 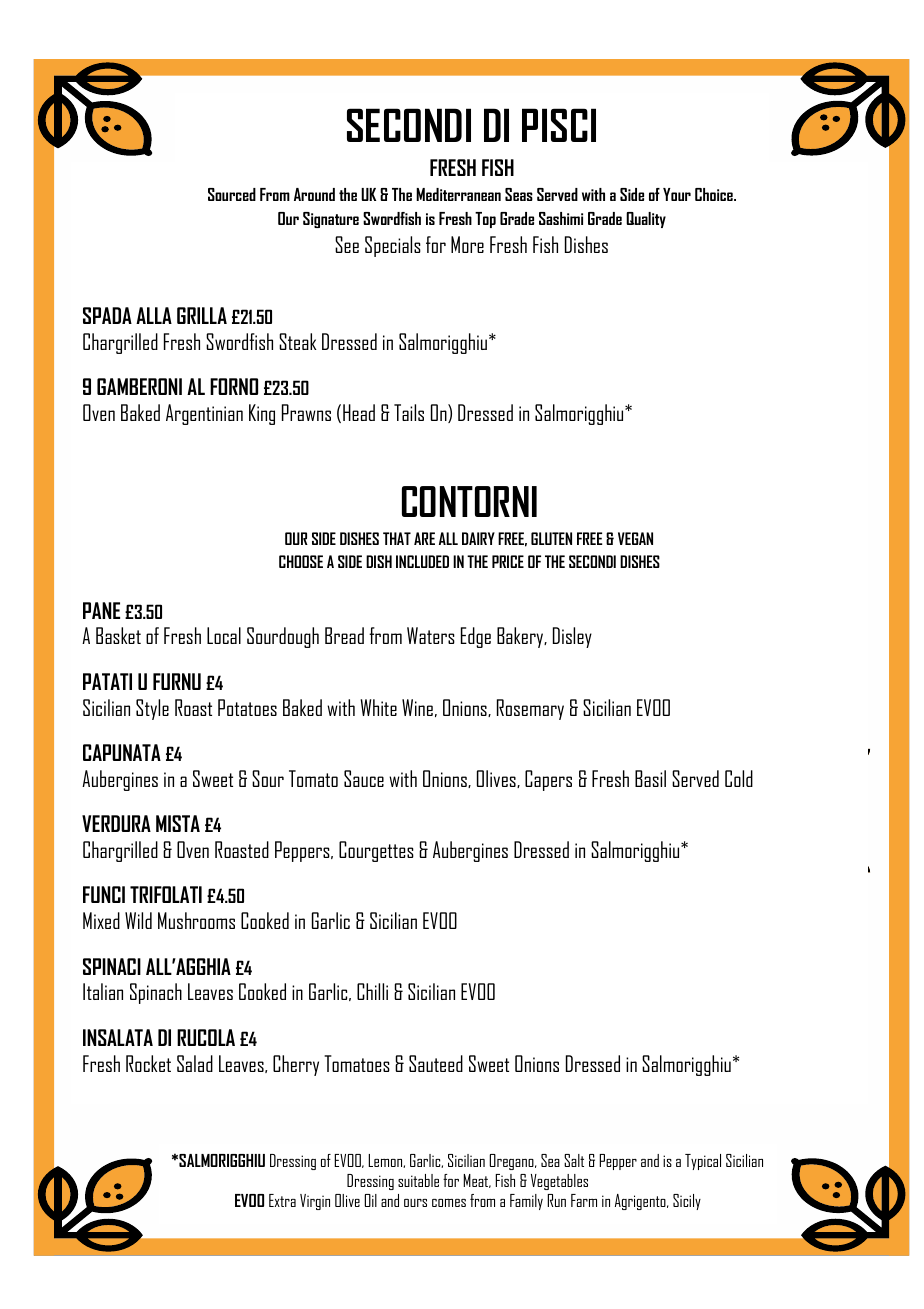 I want to click on Wine, so click(x=417, y=707).
